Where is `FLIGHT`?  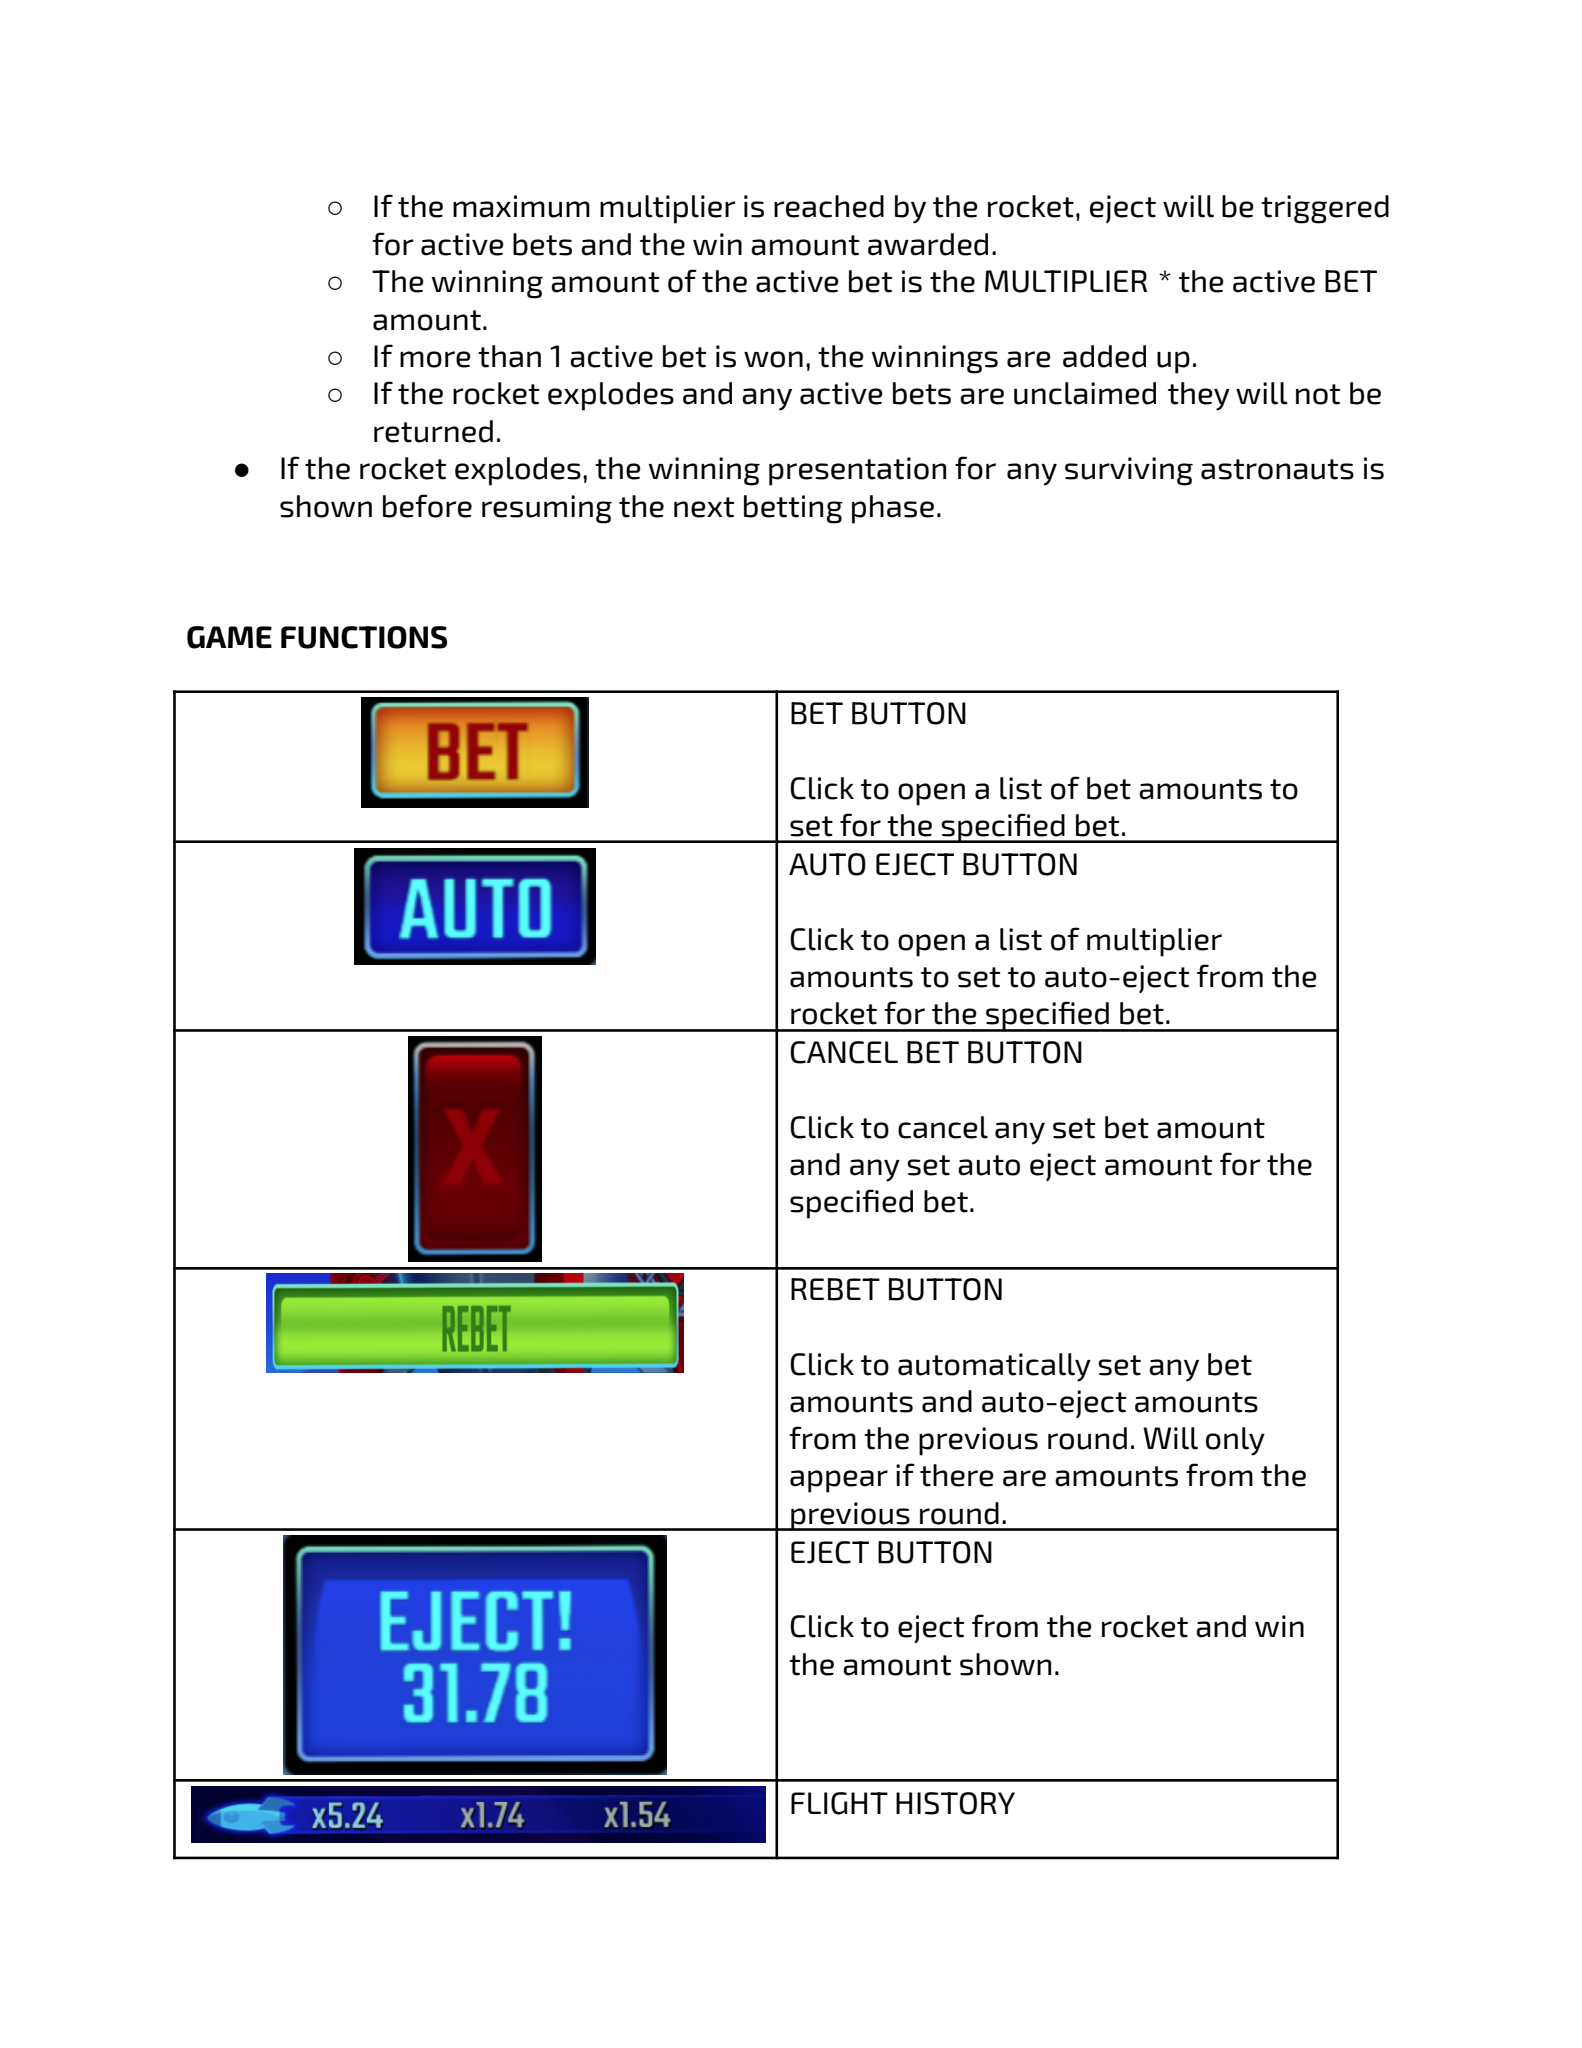 FLIGHT is located at coordinates (839, 1803).
